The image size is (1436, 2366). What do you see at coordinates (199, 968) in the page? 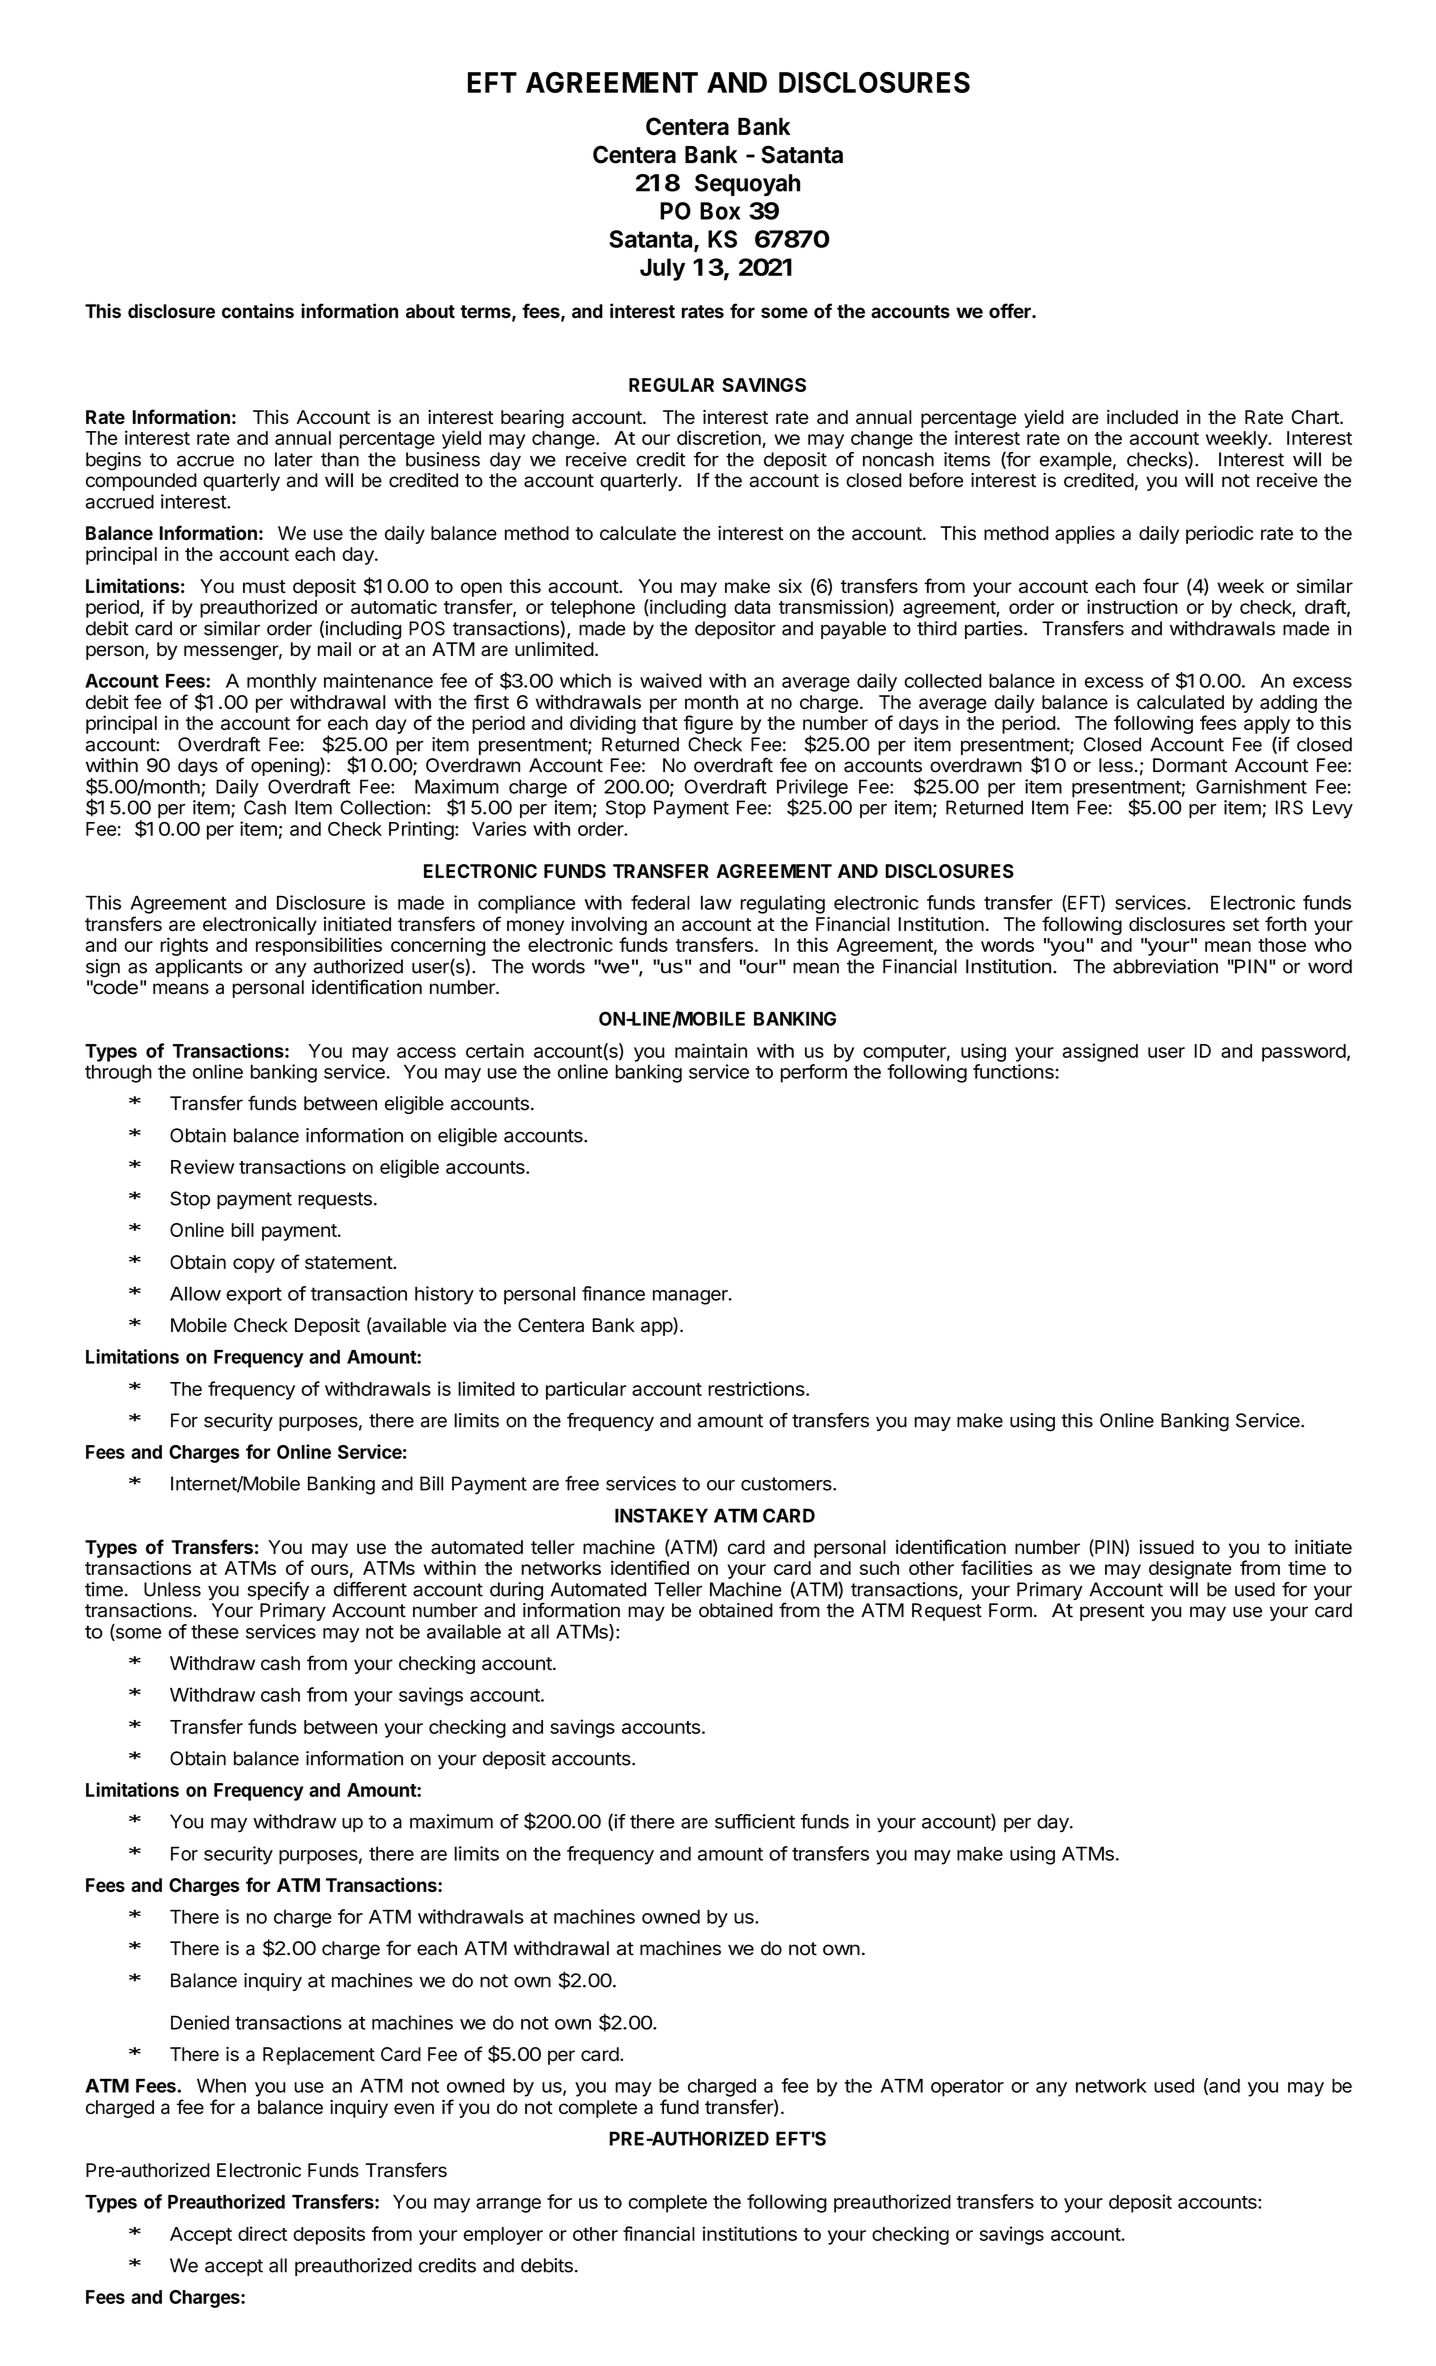
I see `applicants` at bounding box center [199, 968].
